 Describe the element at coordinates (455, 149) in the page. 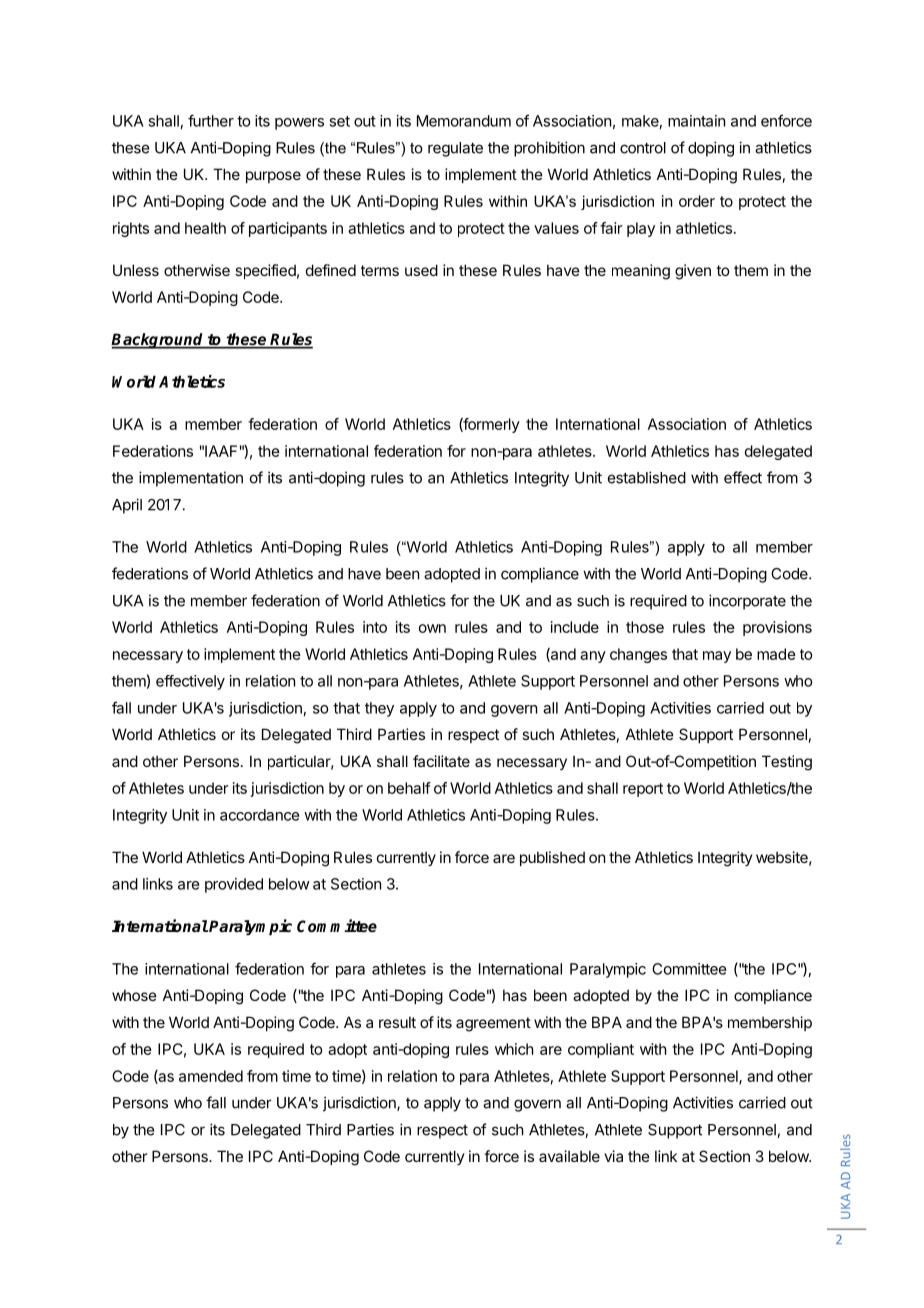

I see `regulate` at that location.
